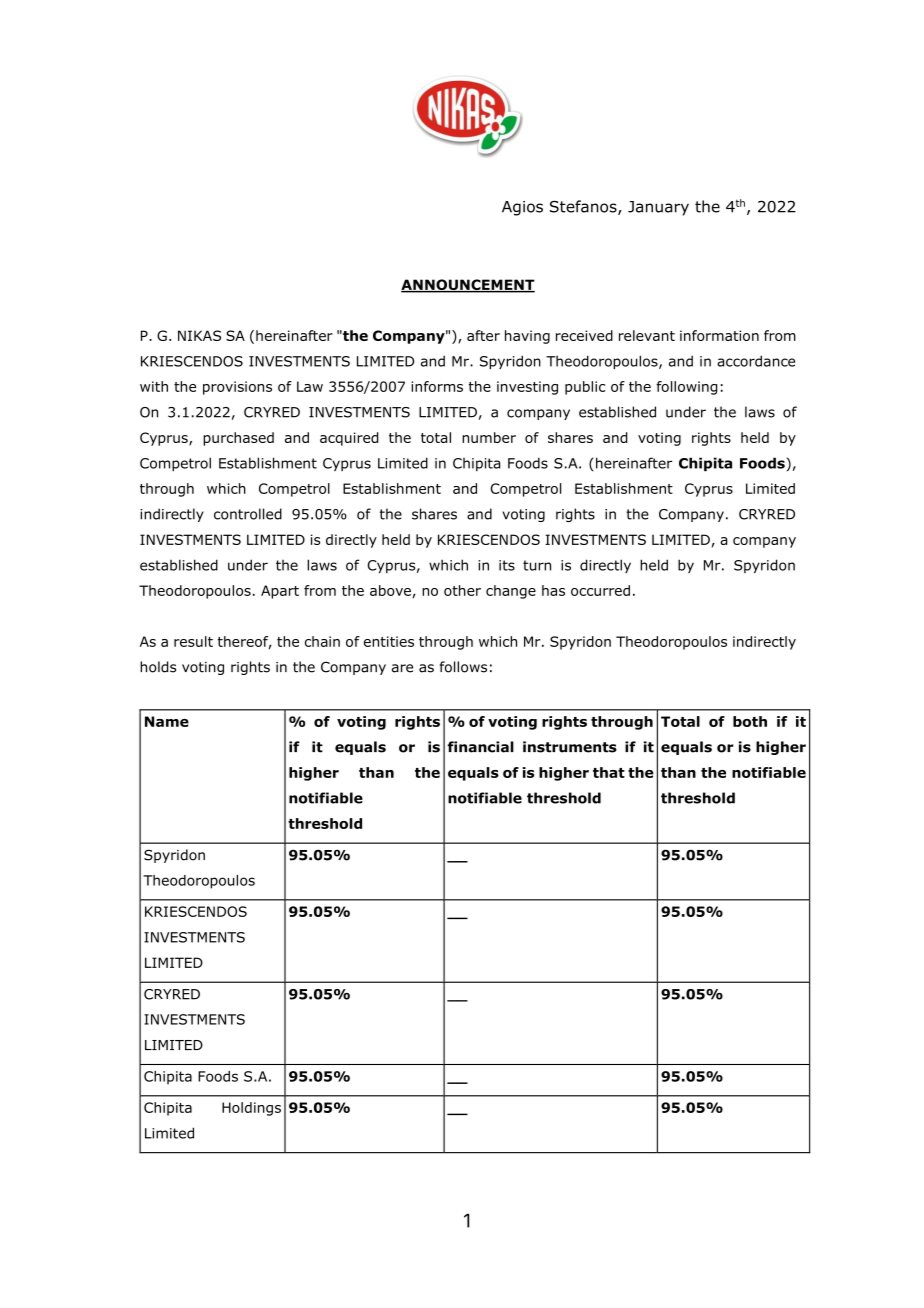 The height and width of the screenshot is (1308, 924). Describe the element at coordinates (251, 1109) in the screenshot. I see `Holdings` at that location.
